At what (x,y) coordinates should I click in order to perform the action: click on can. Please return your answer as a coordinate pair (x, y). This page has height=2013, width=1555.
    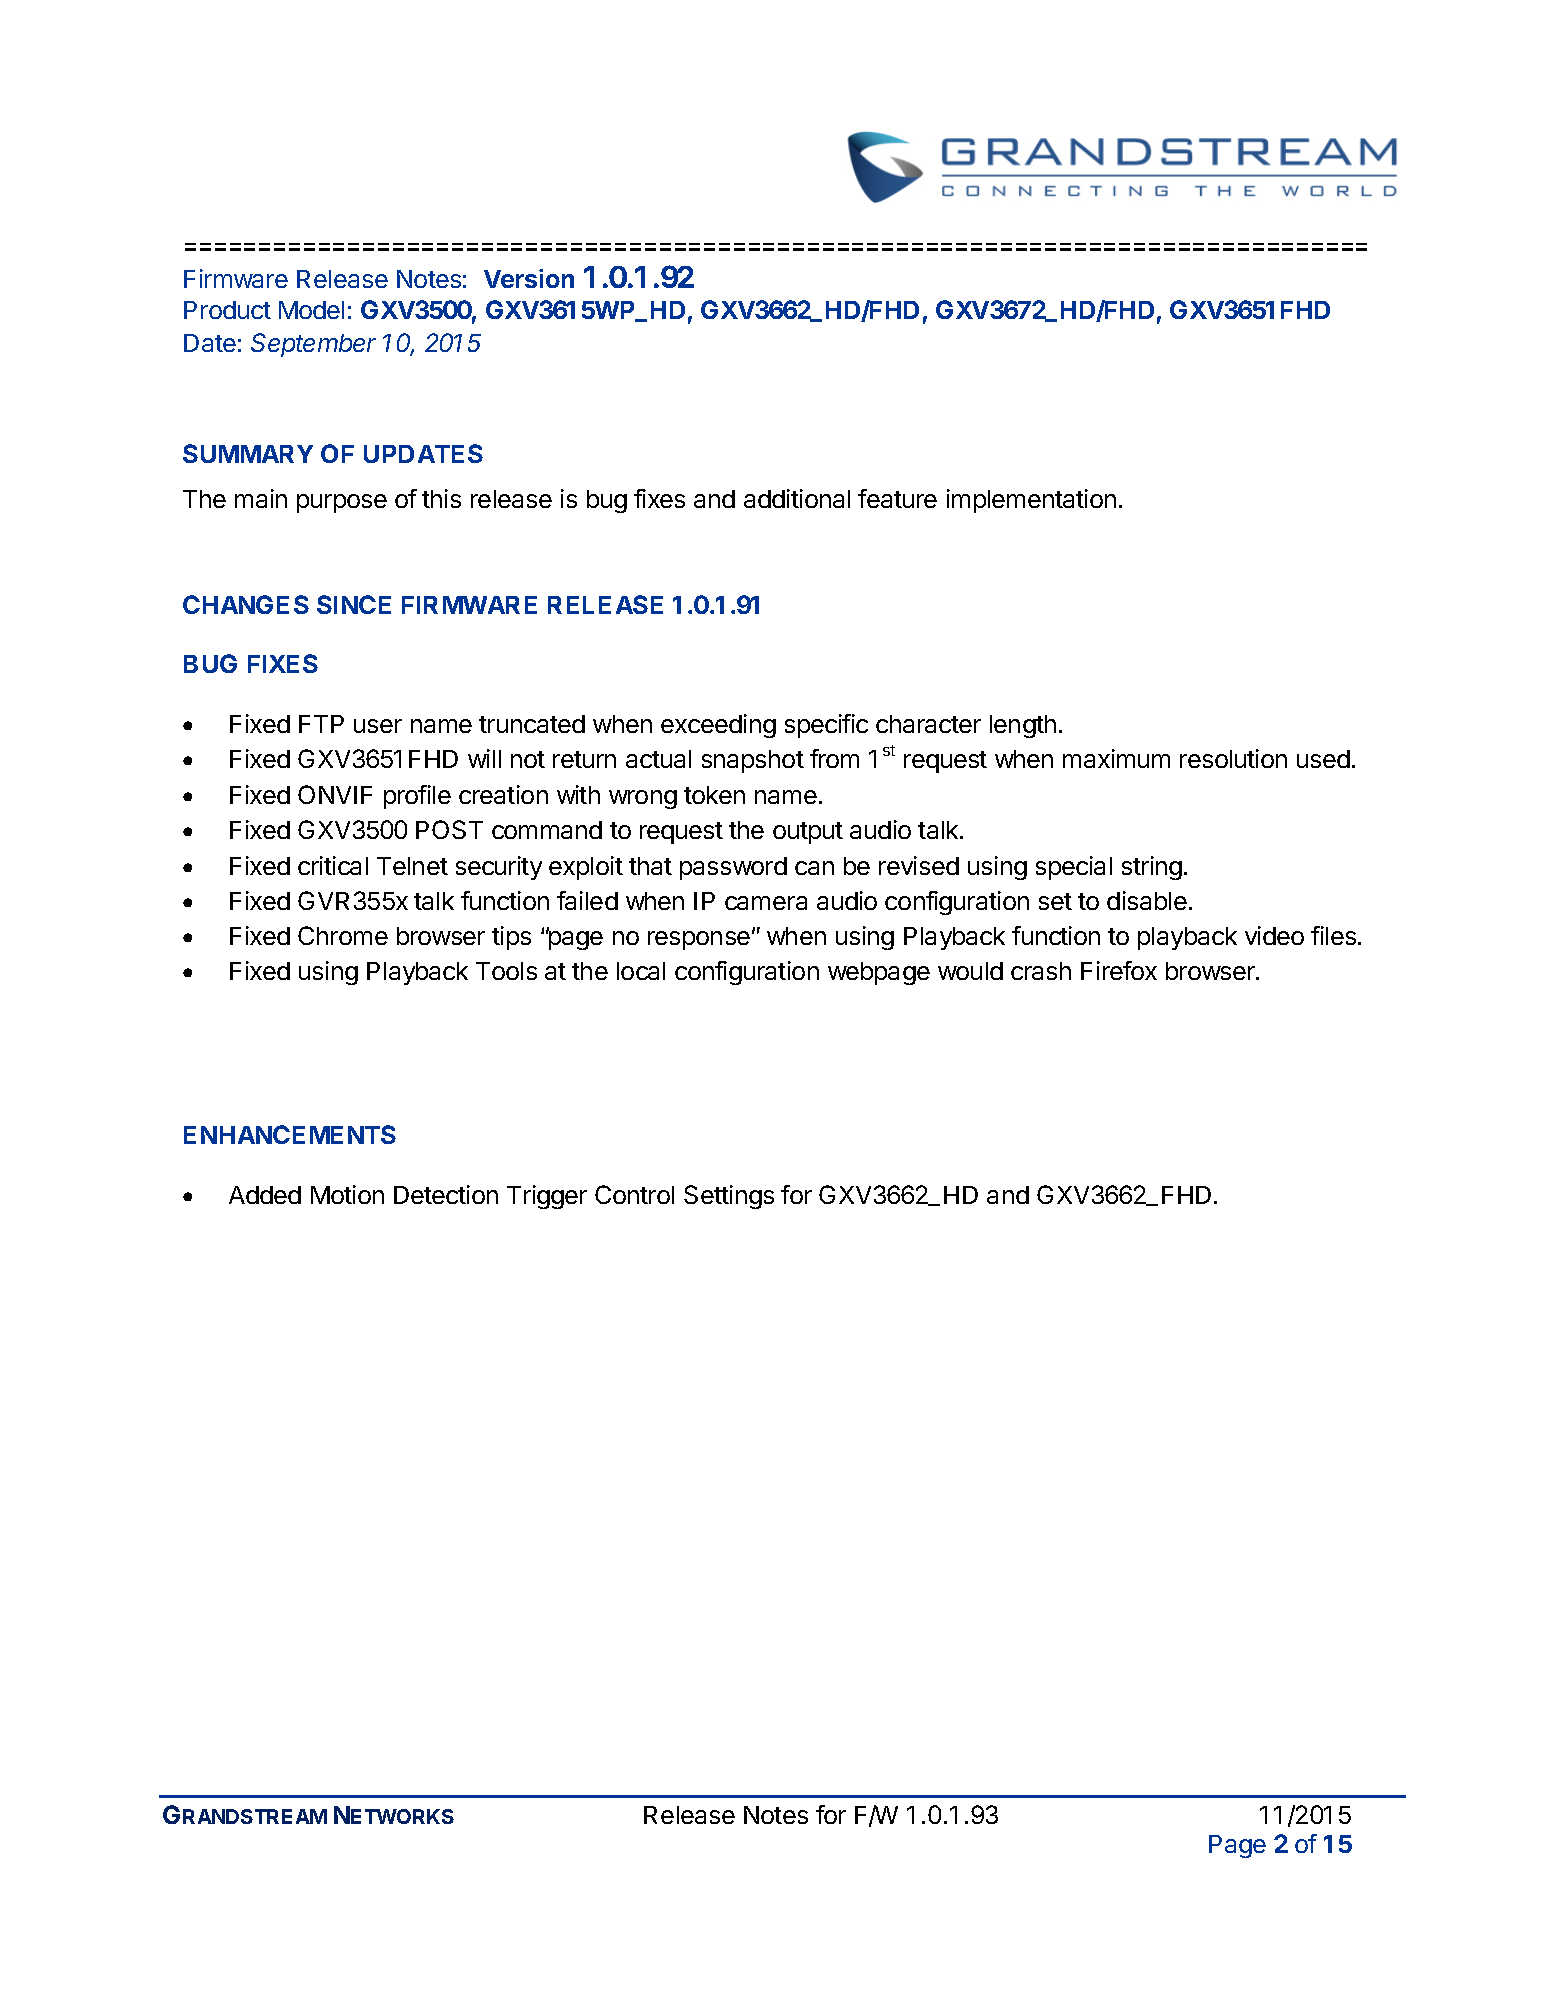
    Looking at the image, I should click on (814, 868).
